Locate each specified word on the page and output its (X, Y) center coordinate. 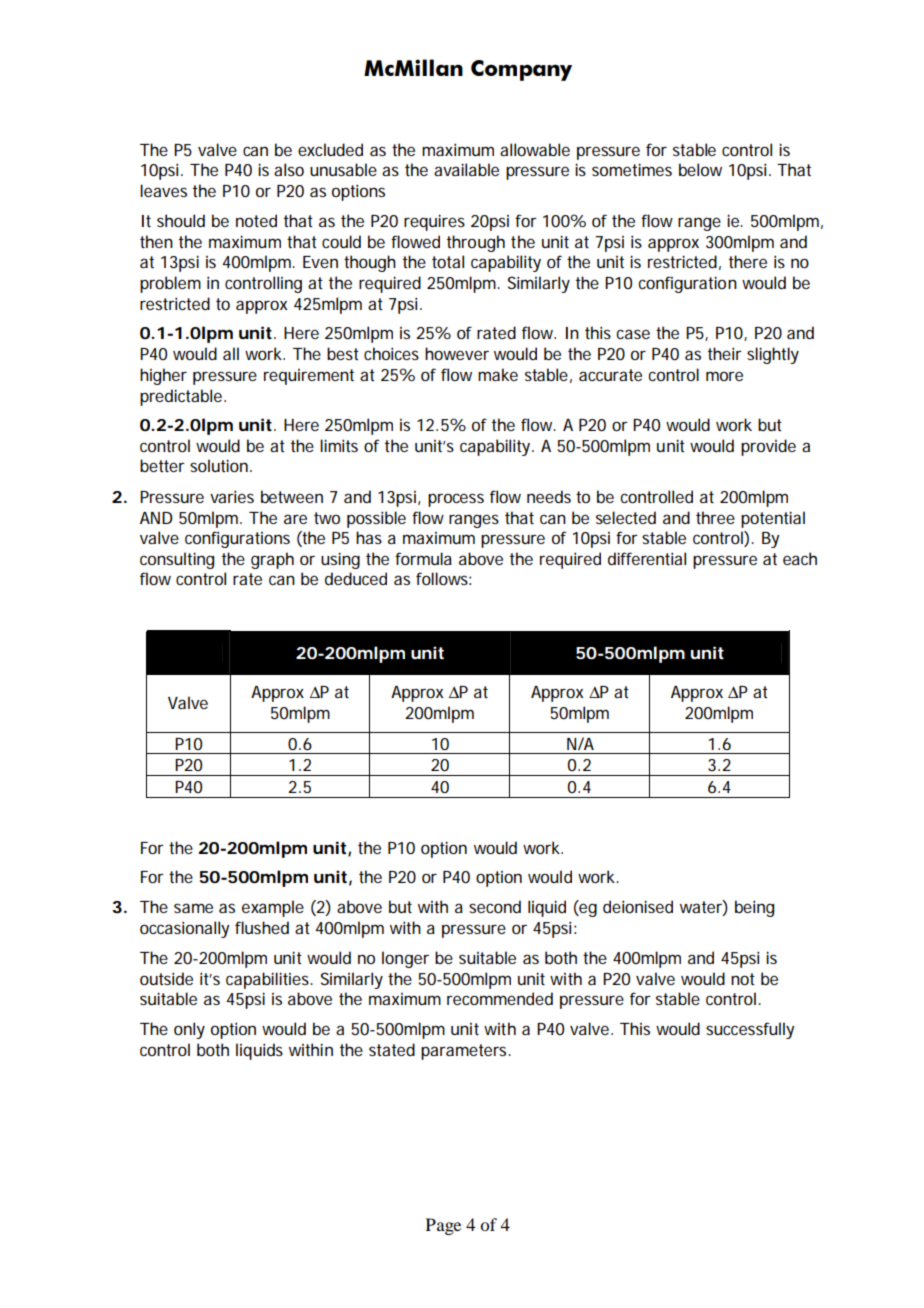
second (495, 906)
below (700, 169)
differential (647, 558)
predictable (182, 397)
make (498, 374)
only (189, 1030)
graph (272, 560)
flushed (262, 927)
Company (521, 70)
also (289, 169)
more (724, 376)
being (754, 908)
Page (443, 1226)
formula (423, 558)
